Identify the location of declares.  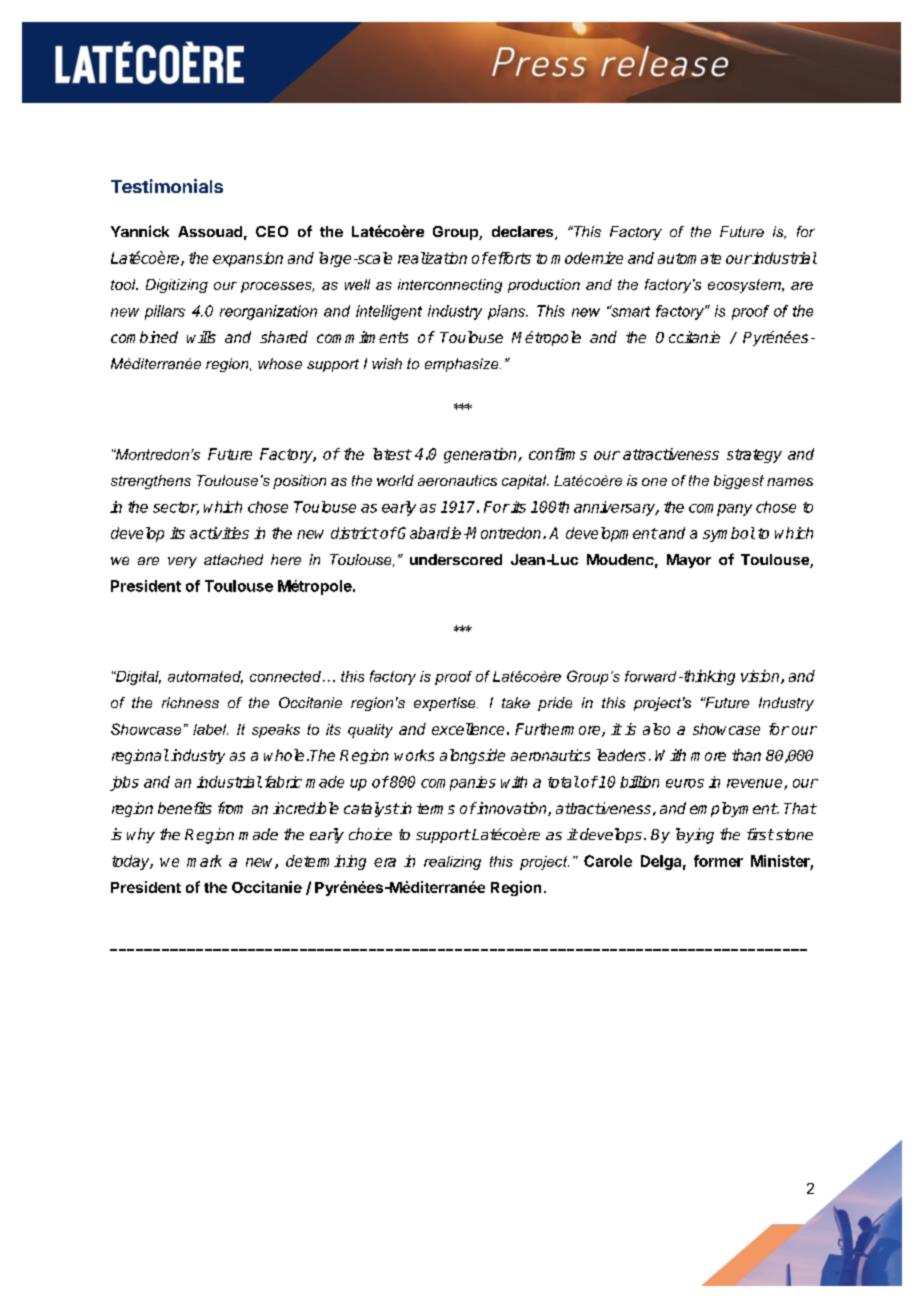
(524, 233).
